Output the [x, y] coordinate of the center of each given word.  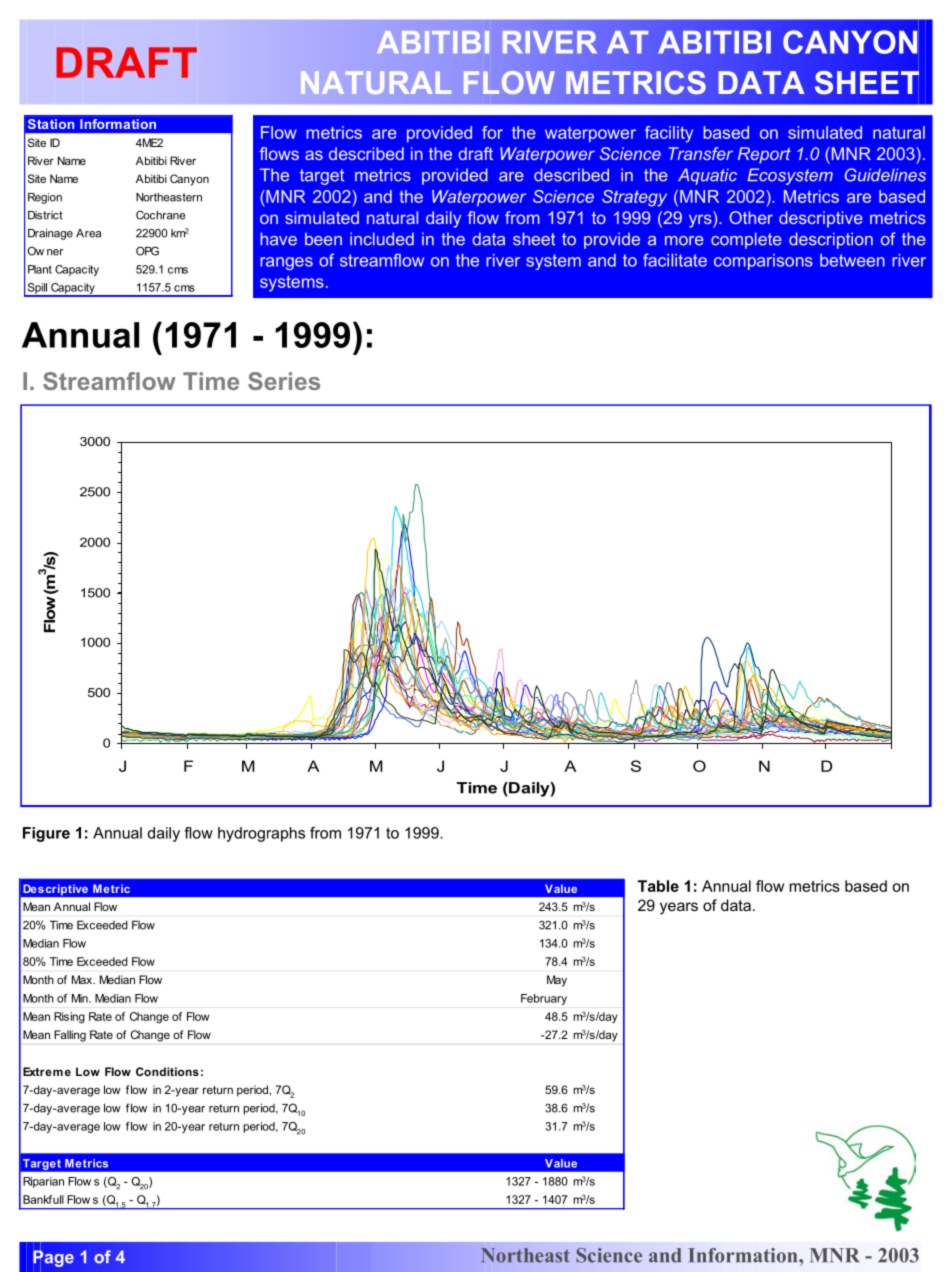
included [382, 239]
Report [764, 155]
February [544, 999]
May [557, 981]
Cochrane [160, 215]
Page [53, 1259]
